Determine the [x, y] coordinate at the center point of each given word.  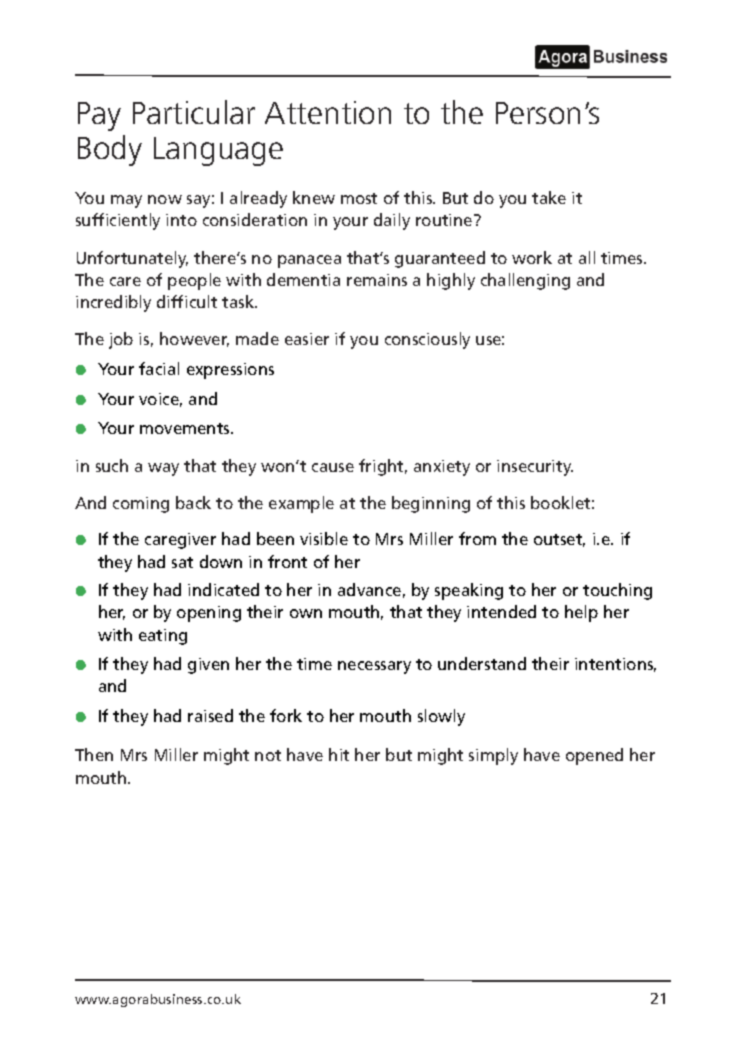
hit [339, 754]
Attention [328, 112]
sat [182, 562]
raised [210, 715]
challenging [525, 281]
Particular [194, 112]
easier [307, 339]
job [121, 340]
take [549, 197]
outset [559, 540]
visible [324, 538]
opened [594, 756]
